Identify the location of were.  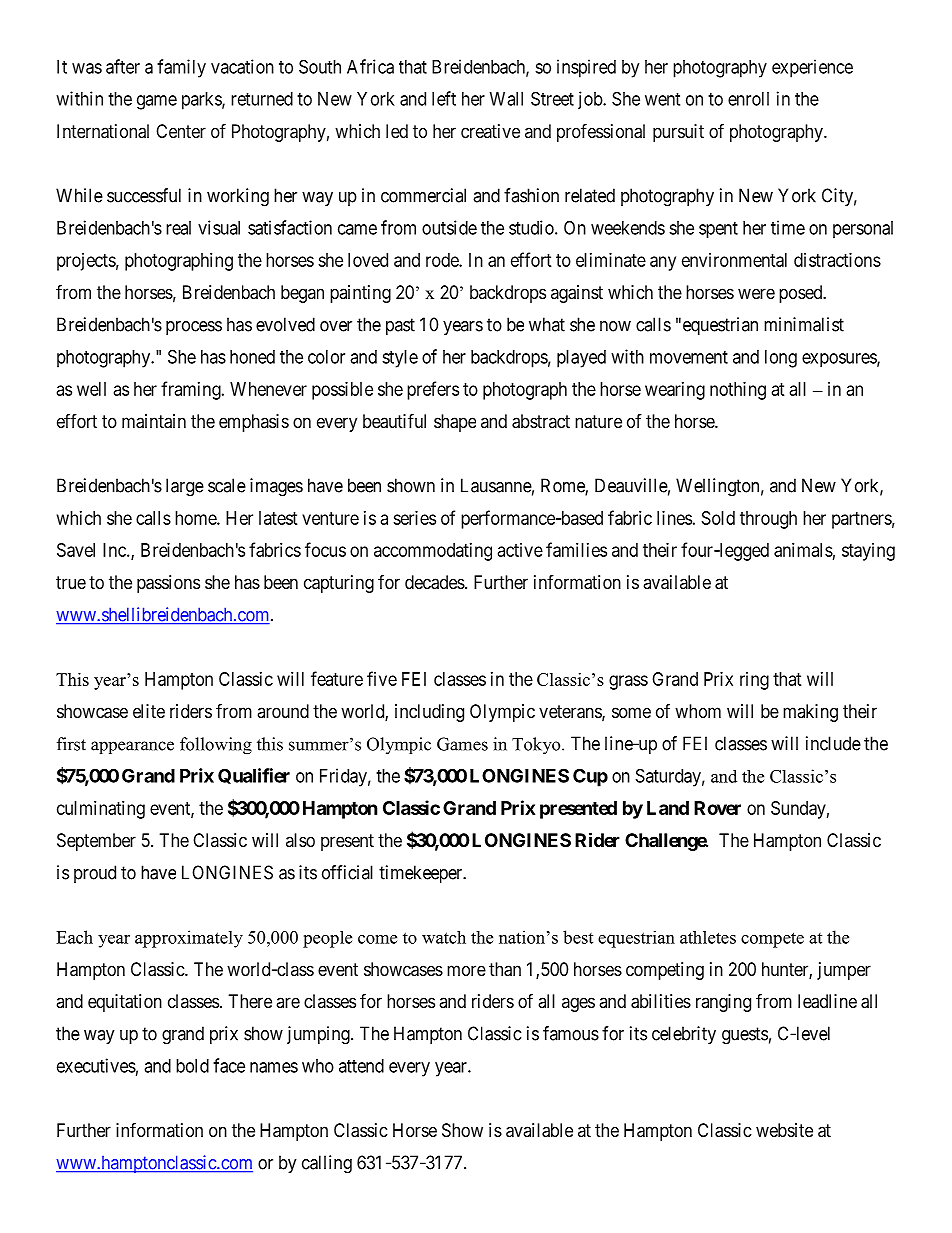
(756, 293).
